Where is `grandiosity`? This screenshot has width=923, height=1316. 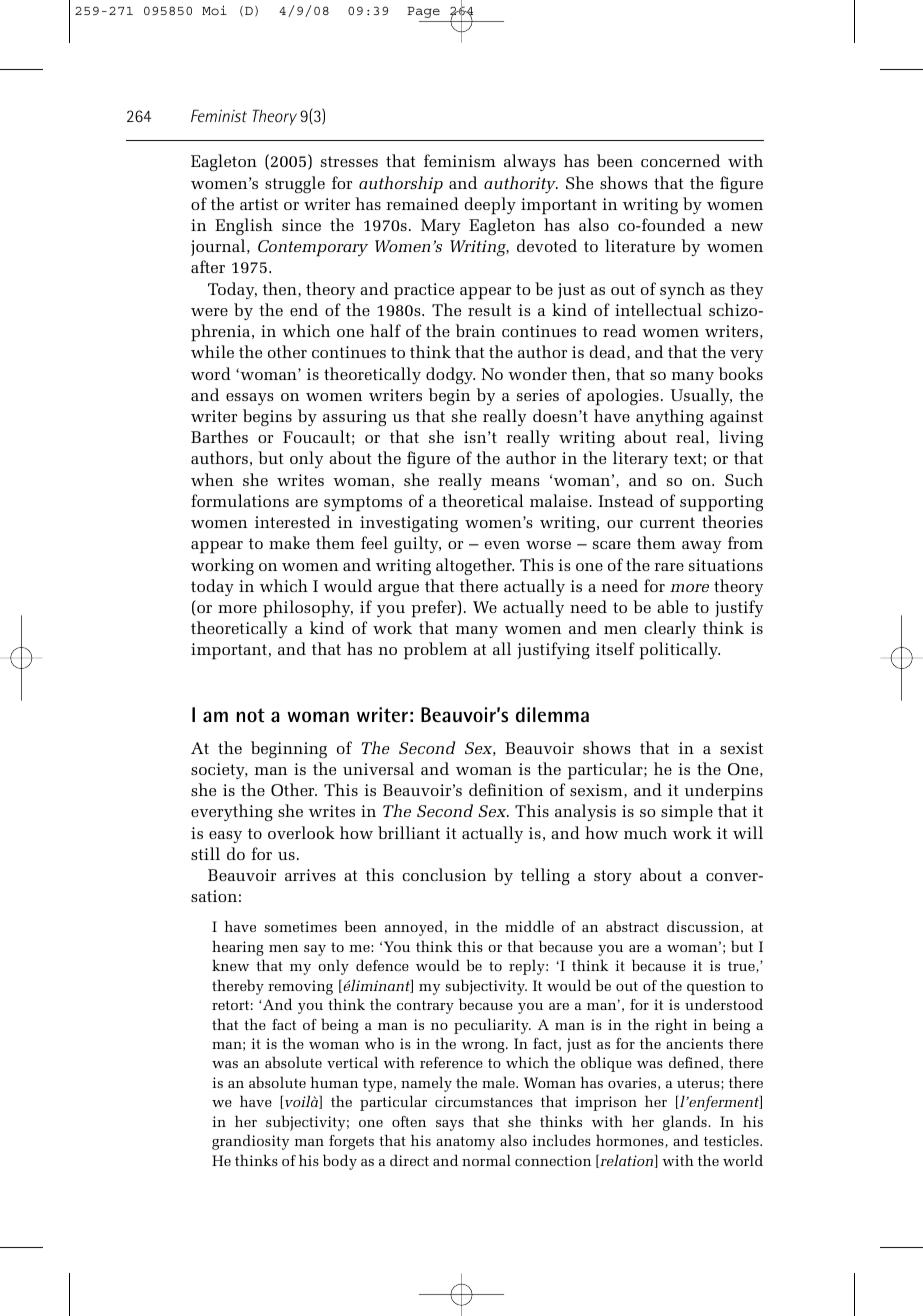
grandiosity is located at coordinates (250, 1142).
